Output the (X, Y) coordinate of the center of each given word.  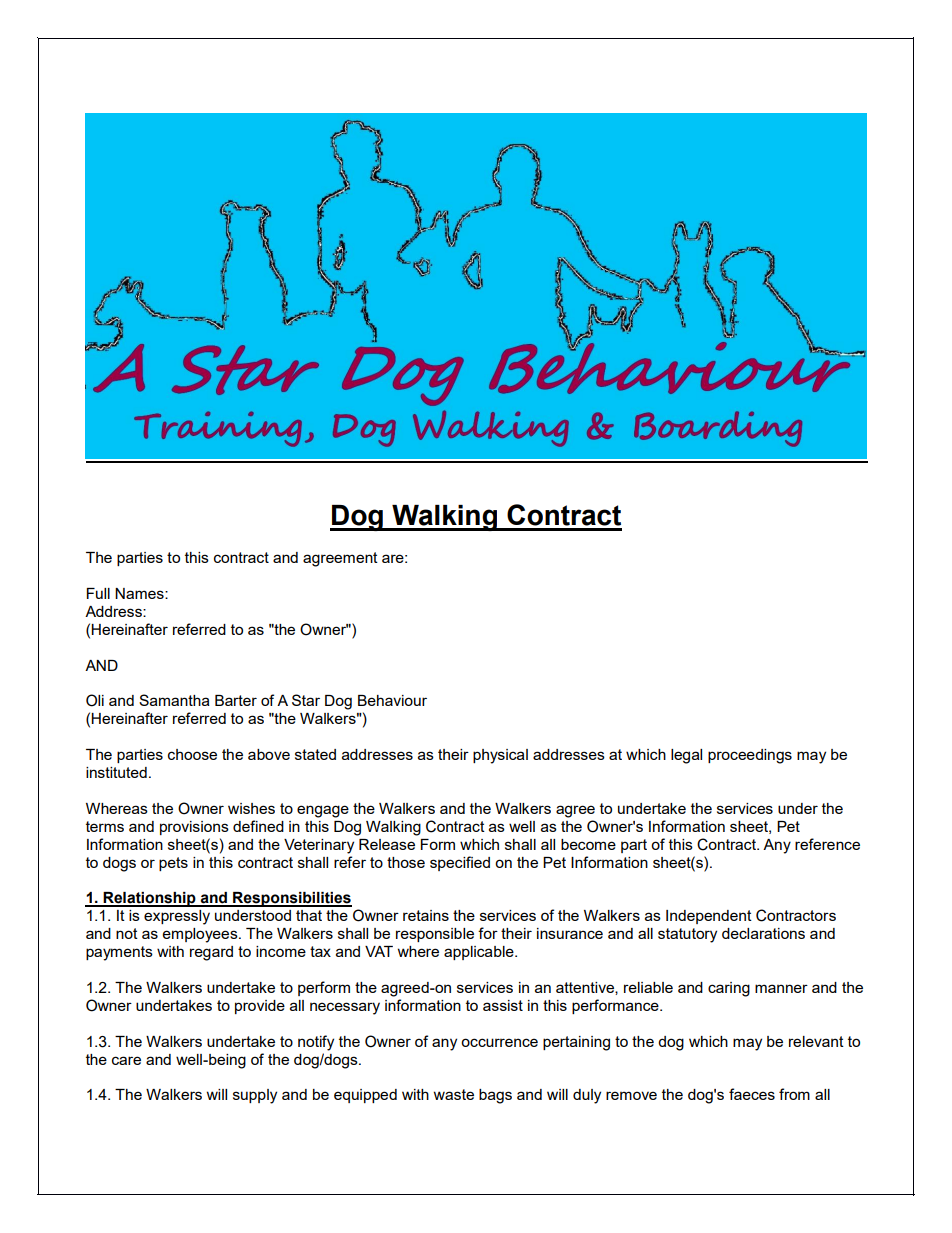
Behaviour (392, 700)
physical (500, 756)
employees (201, 935)
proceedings (750, 756)
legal (686, 756)
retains (426, 915)
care (126, 1060)
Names (140, 593)
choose (192, 754)
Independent (709, 917)
